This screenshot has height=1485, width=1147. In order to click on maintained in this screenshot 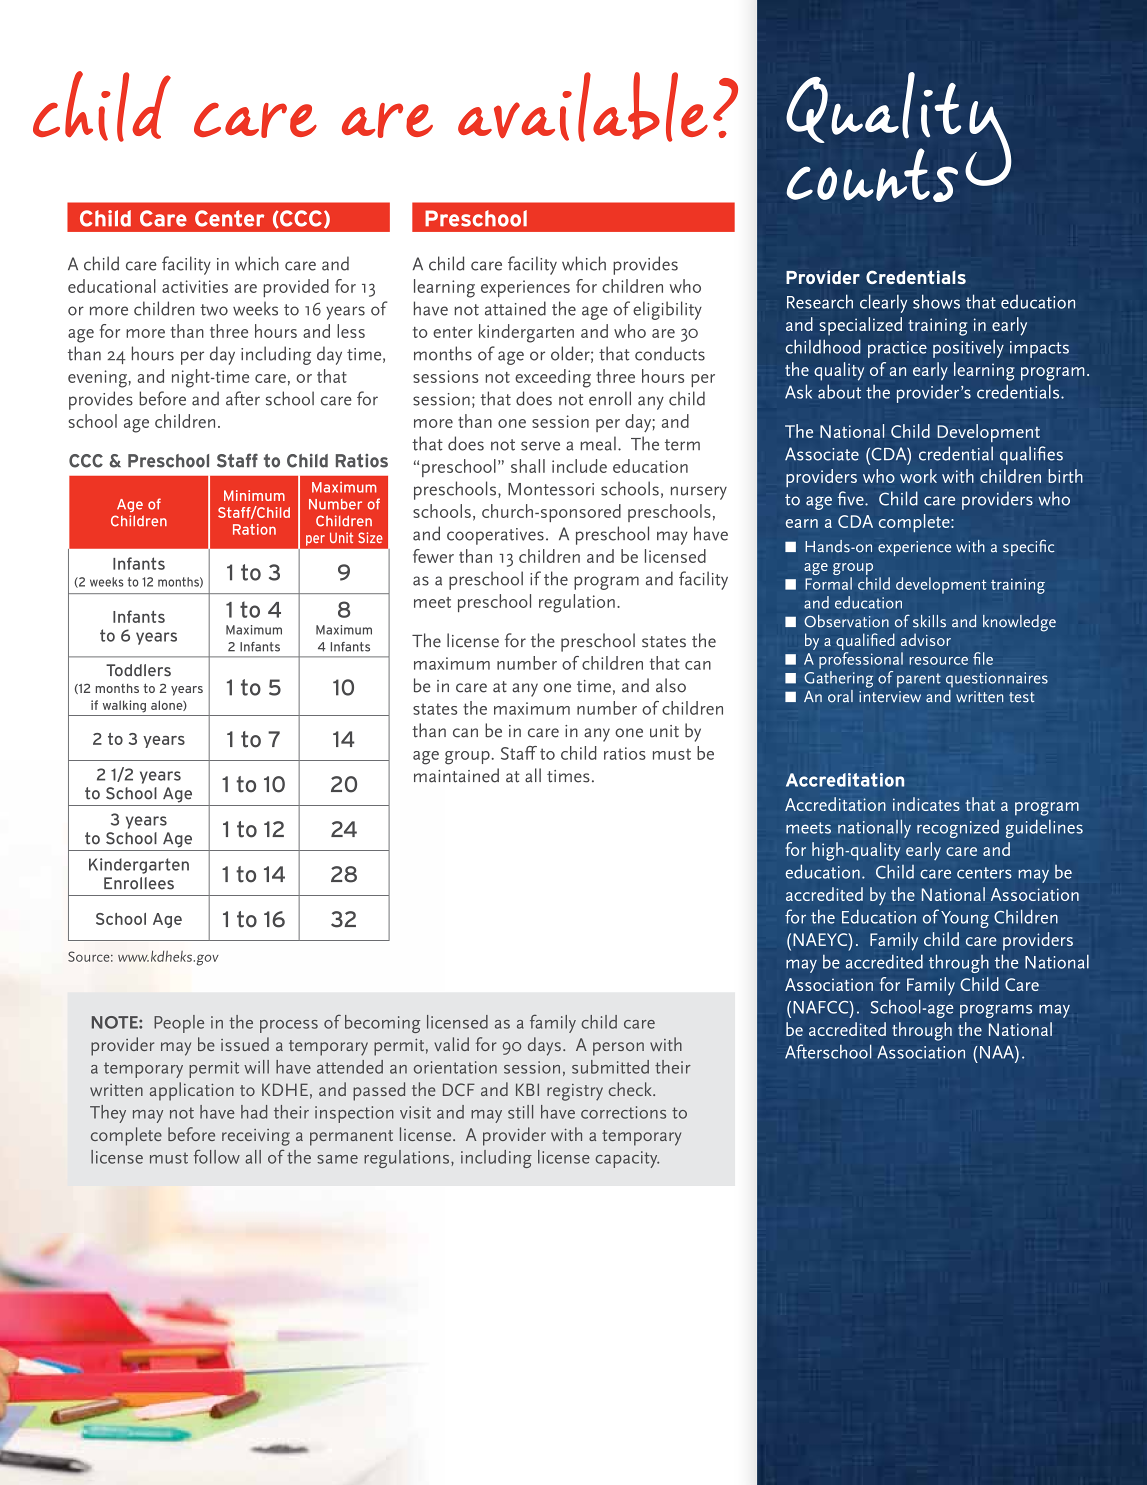, I will do `click(456, 775)`.
